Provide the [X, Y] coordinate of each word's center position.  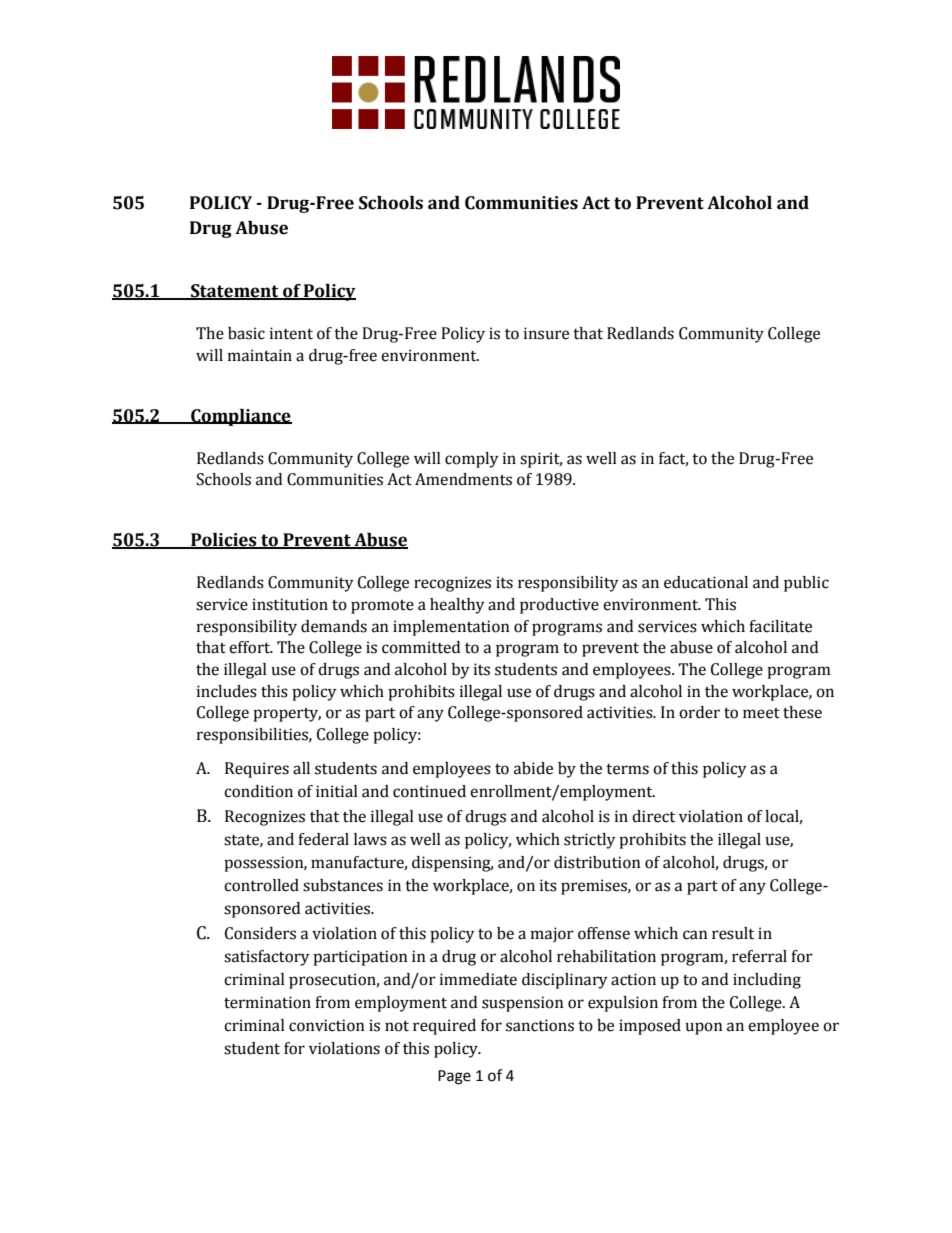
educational [706, 582]
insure [546, 333]
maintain [260, 355]
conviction [327, 1025]
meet [761, 713]
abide [533, 768]
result [733, 933]
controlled [261, 885]
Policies [224, 541]
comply [472, 460]
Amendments [463, 479]
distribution [597, 862]
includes [227, 691]
